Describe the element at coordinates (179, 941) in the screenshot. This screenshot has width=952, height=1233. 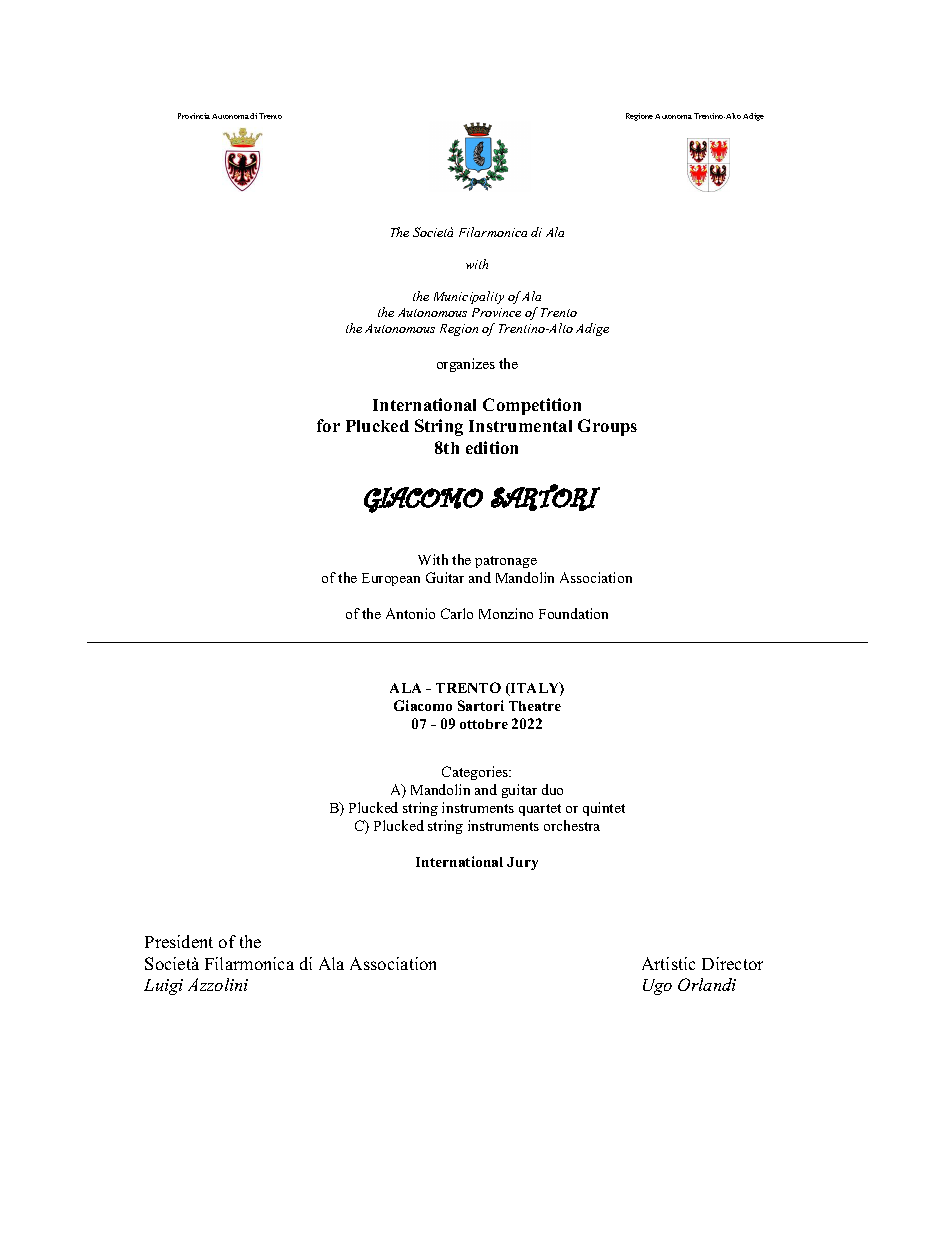
I see `President` at that location.
